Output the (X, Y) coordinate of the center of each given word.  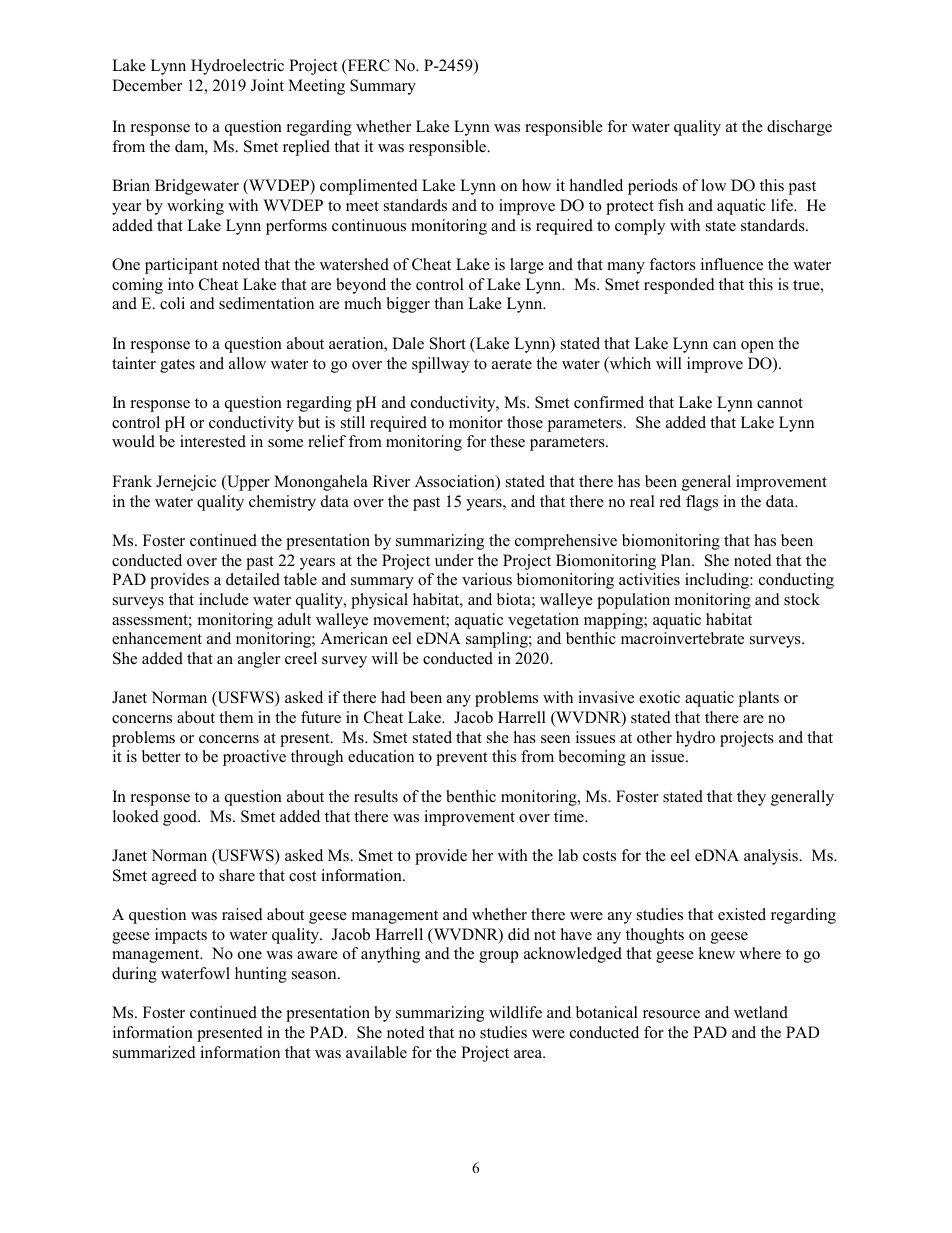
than (449, 303)
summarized (154, 1052)
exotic (659, 697)
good (181, 818)
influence (732, 264)
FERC (367, 67)
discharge (799, 128)
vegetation (543, 621)
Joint (267, 85)
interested (213, 441)
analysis (772, 857)
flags (702, 503)
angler (259, 660)
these (507, 441)
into (181, 284)
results (376, 796)
